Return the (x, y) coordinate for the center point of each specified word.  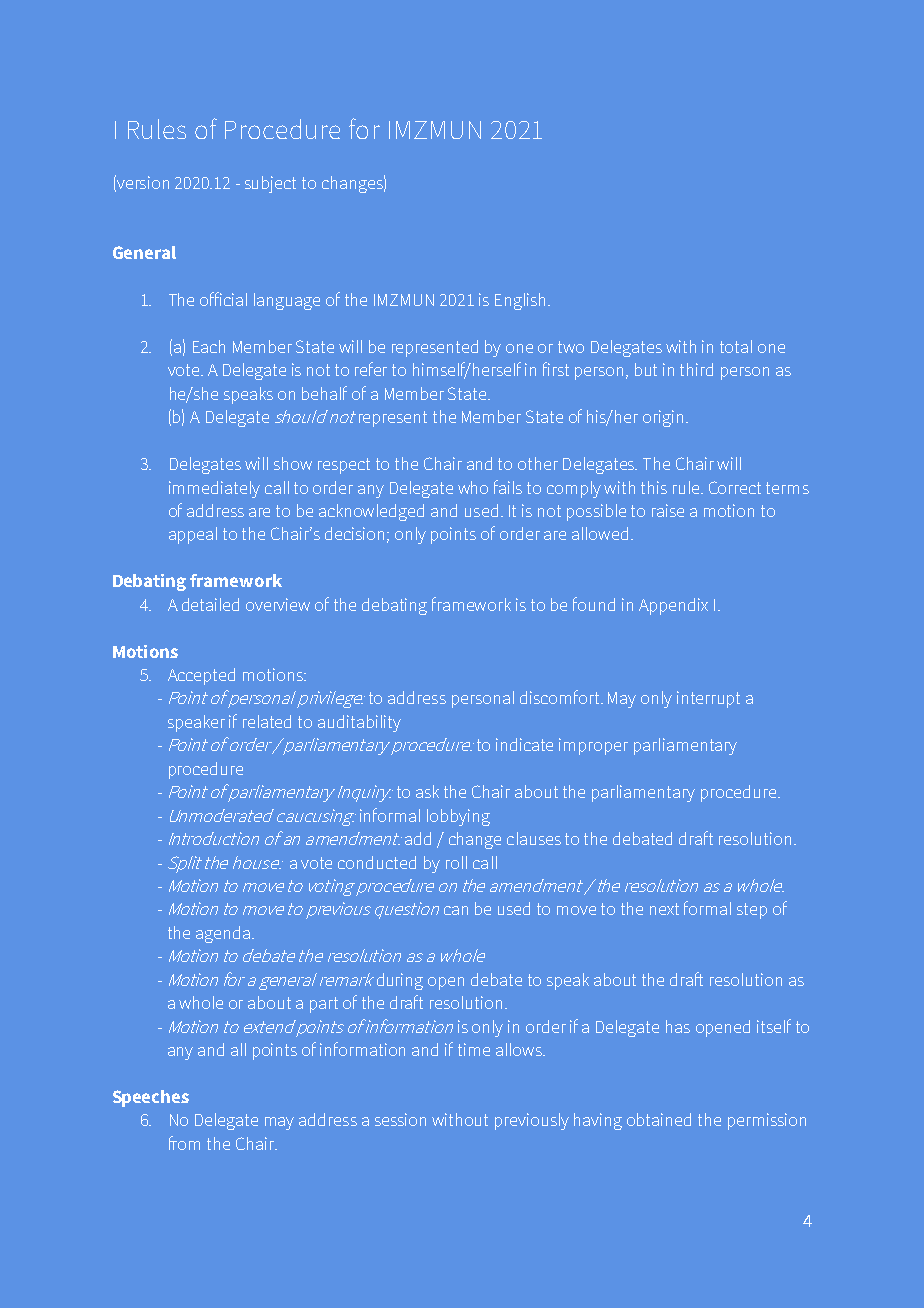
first (556, 369)
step (752, 911)
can (456, 910)
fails (508, 487)
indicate (524, 744)
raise (668, 510)
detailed (210, 604)
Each (209, 346)
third (696, 369)
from (184, 1143)
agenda (223, 934)
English (520, 301)
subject (270, 184)
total (736, 346)
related (267, 721)
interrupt (708, 699)
